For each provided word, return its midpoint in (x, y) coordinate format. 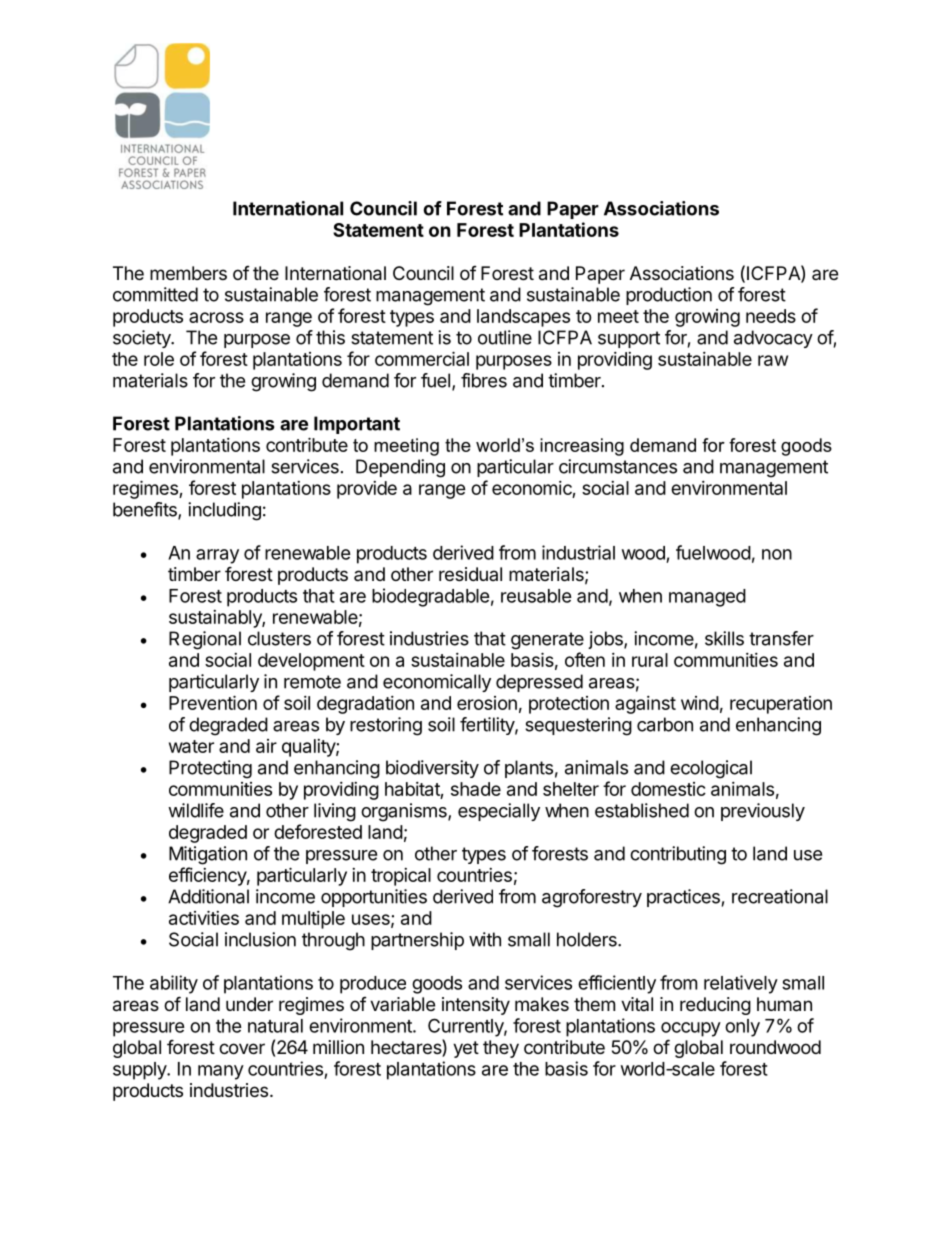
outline (505, 337)
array (217, 556)
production (669, 296)
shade (476, 789)
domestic (668, 789)
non (777, 554)
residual (470, 574)
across (216, 317)
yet (466, 1049)
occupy (691, 1029)
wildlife (196, 810)
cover (242, 1048)
